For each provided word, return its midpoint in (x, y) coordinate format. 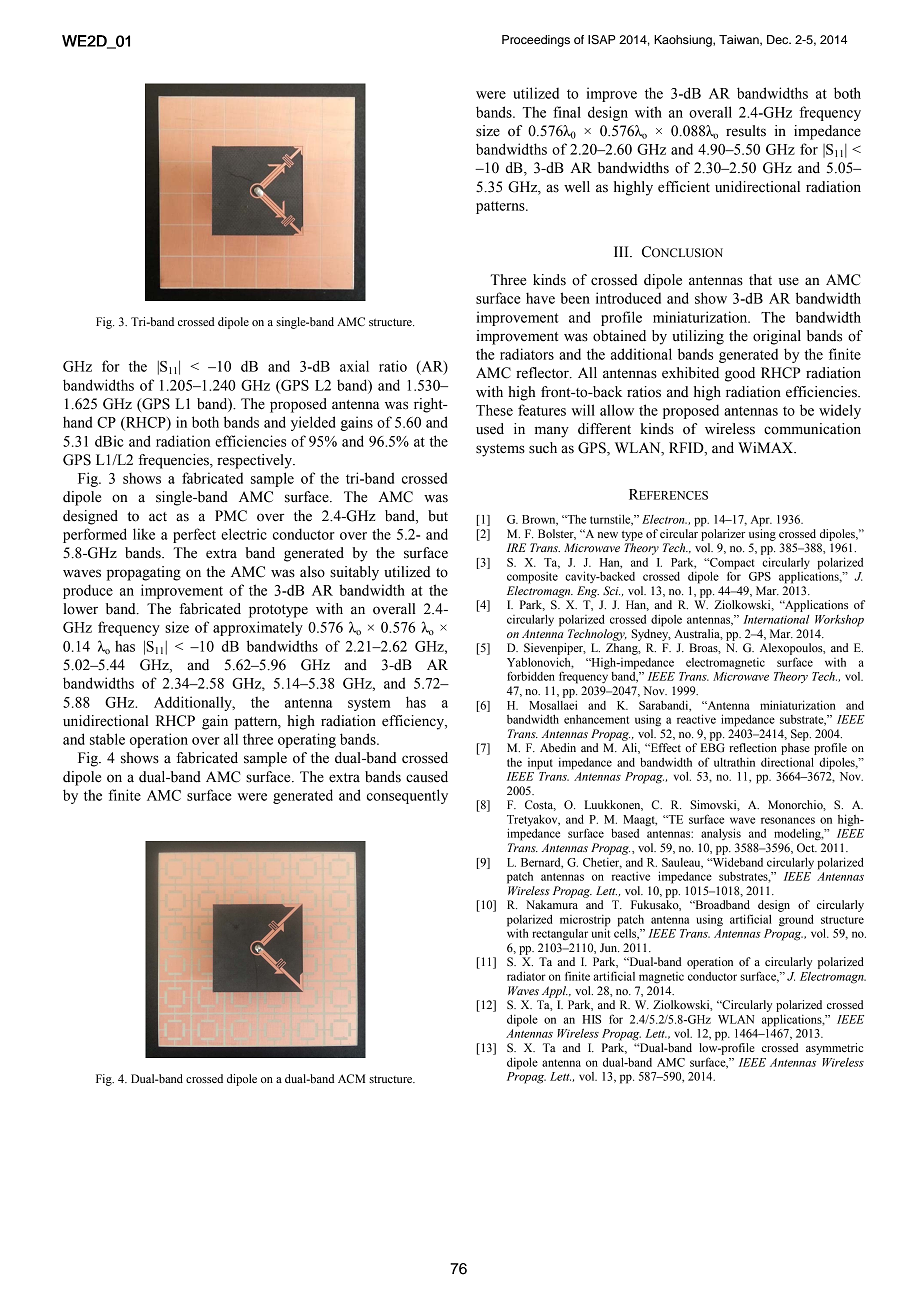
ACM (351, 1078)
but (438, 516)
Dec (779, 39)
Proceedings (536, 41)
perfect (194, 535)
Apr (761, 521)
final (567, 112)
